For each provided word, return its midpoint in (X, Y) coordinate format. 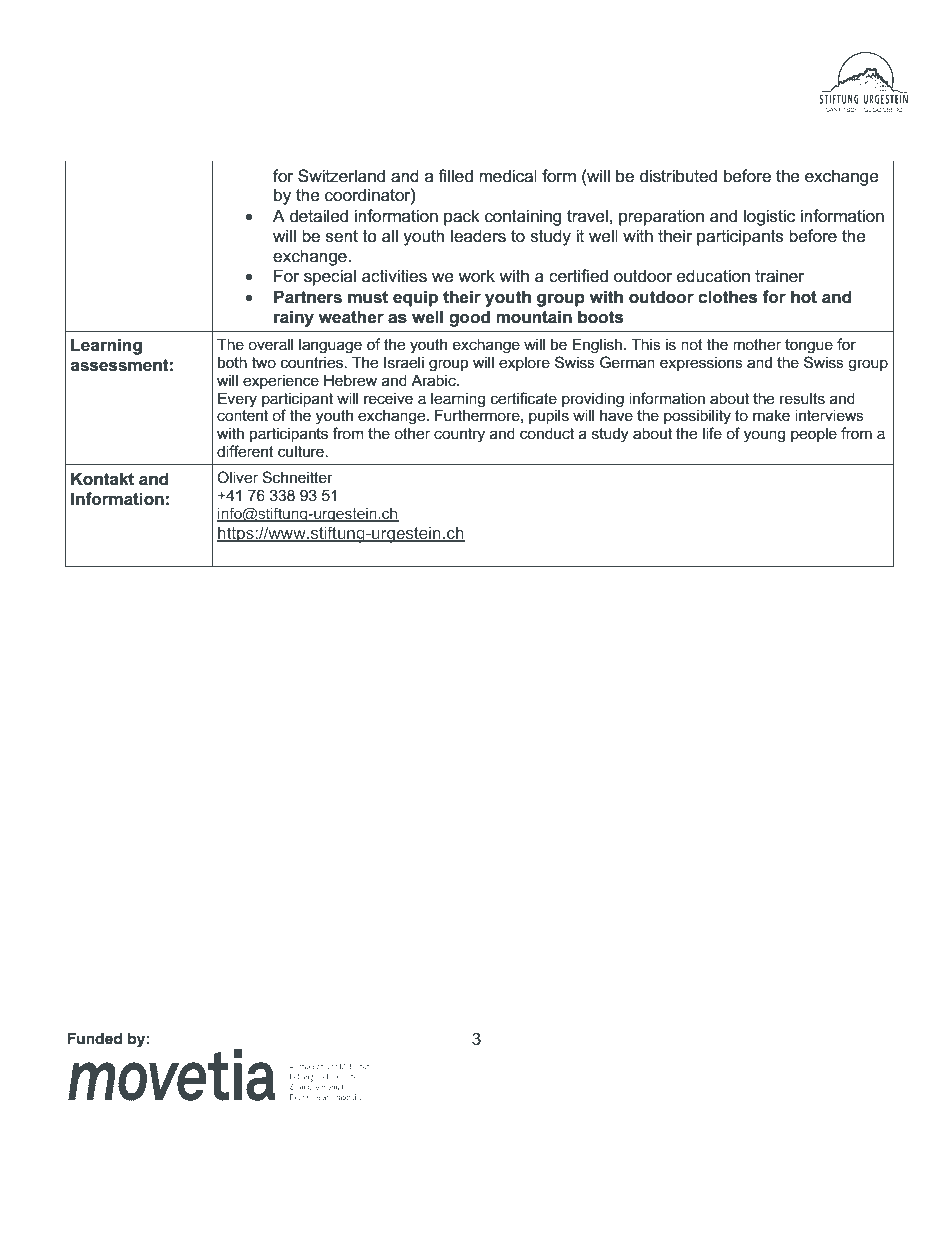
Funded (94, 1038)
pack (462, 217)
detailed (319, 216)
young (764, 436)
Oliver (237, 477)
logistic (769, 217)
